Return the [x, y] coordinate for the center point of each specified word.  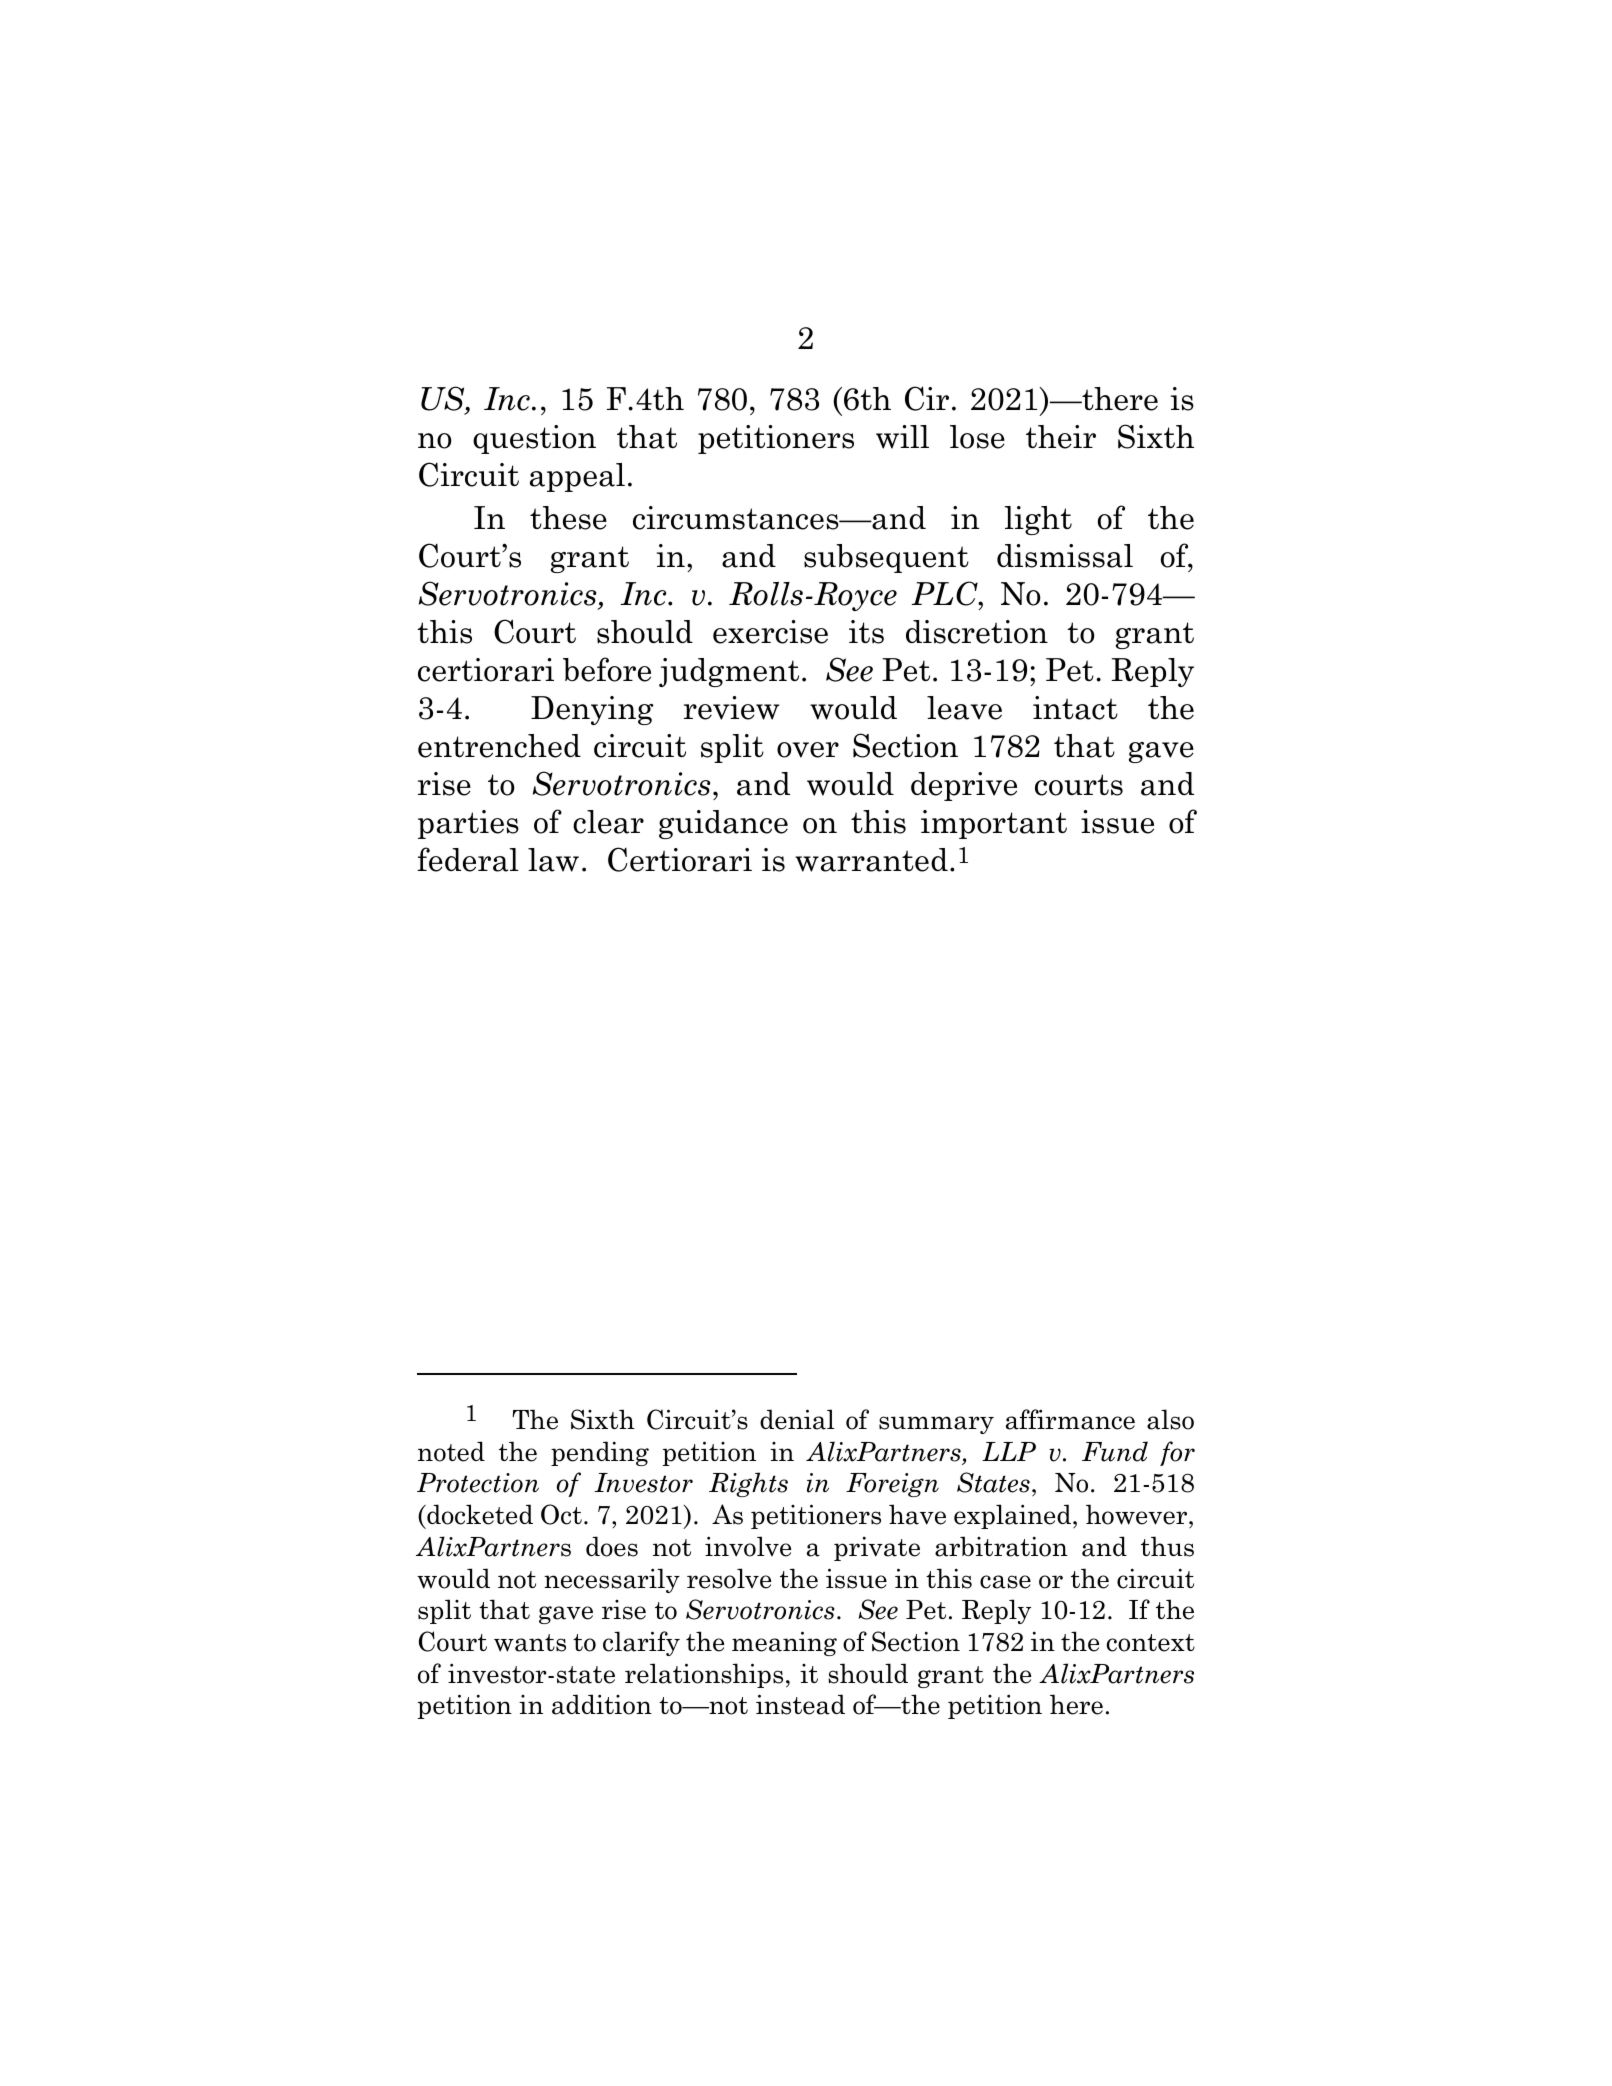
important [994, 824]
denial [797, 1419]
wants [530, 1643]
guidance [723, 824]
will [902, 437]
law [553, 860]
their [1061, 437]
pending [600, 1453]
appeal [577, 477]
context [1151, 1643]
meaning [784, 1643]
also [1170, 1419]
